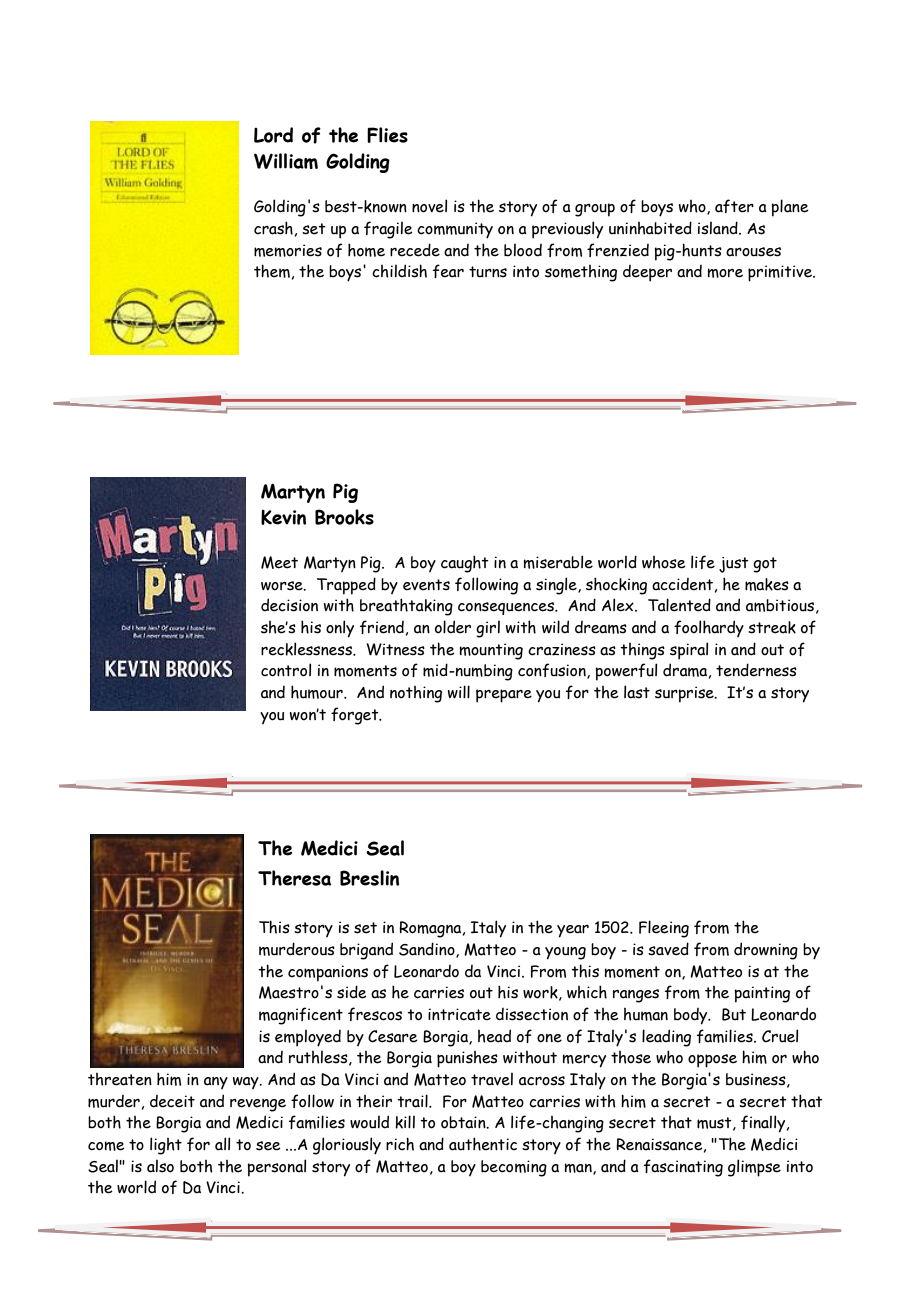 The width and height of the page is (924, 1308). What do you see at coordinates (453, 627) in the page?
I see `older` at bounding box center [453, 627].
